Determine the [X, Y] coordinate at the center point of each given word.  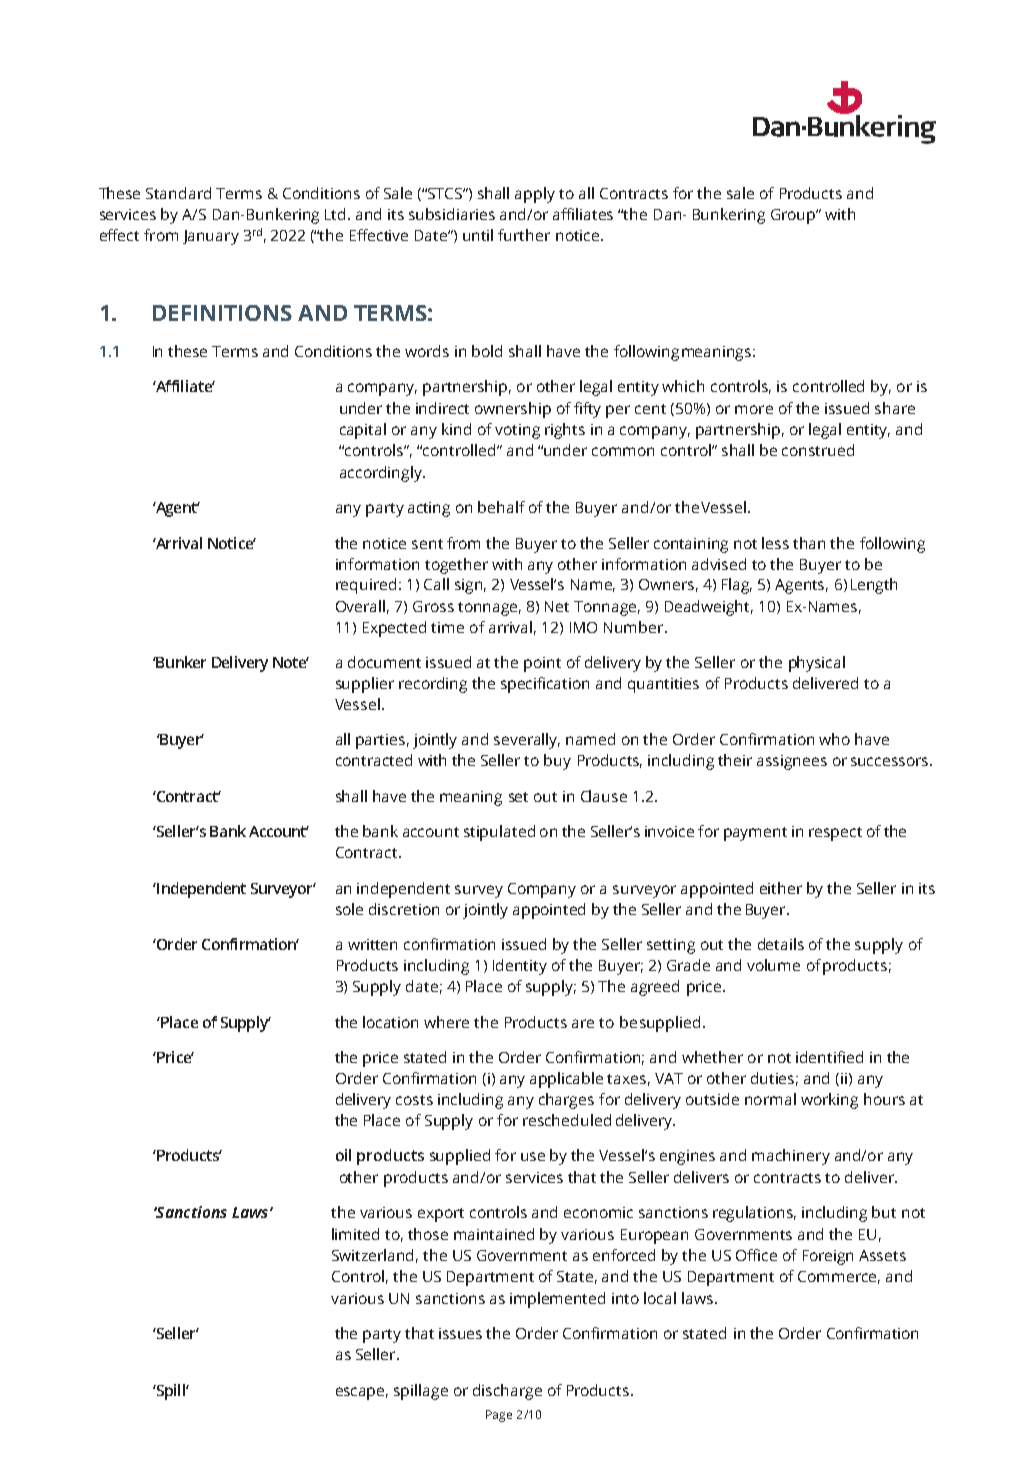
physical [817, 664]
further [524, 235]
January [211, 237]
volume [773, 965]
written [372, 944]
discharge [507, 1392]
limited [355, 1234]
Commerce [839, 1277]
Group [794, 216]
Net [557, 606]
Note [291, 662]
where [446, 1022]
